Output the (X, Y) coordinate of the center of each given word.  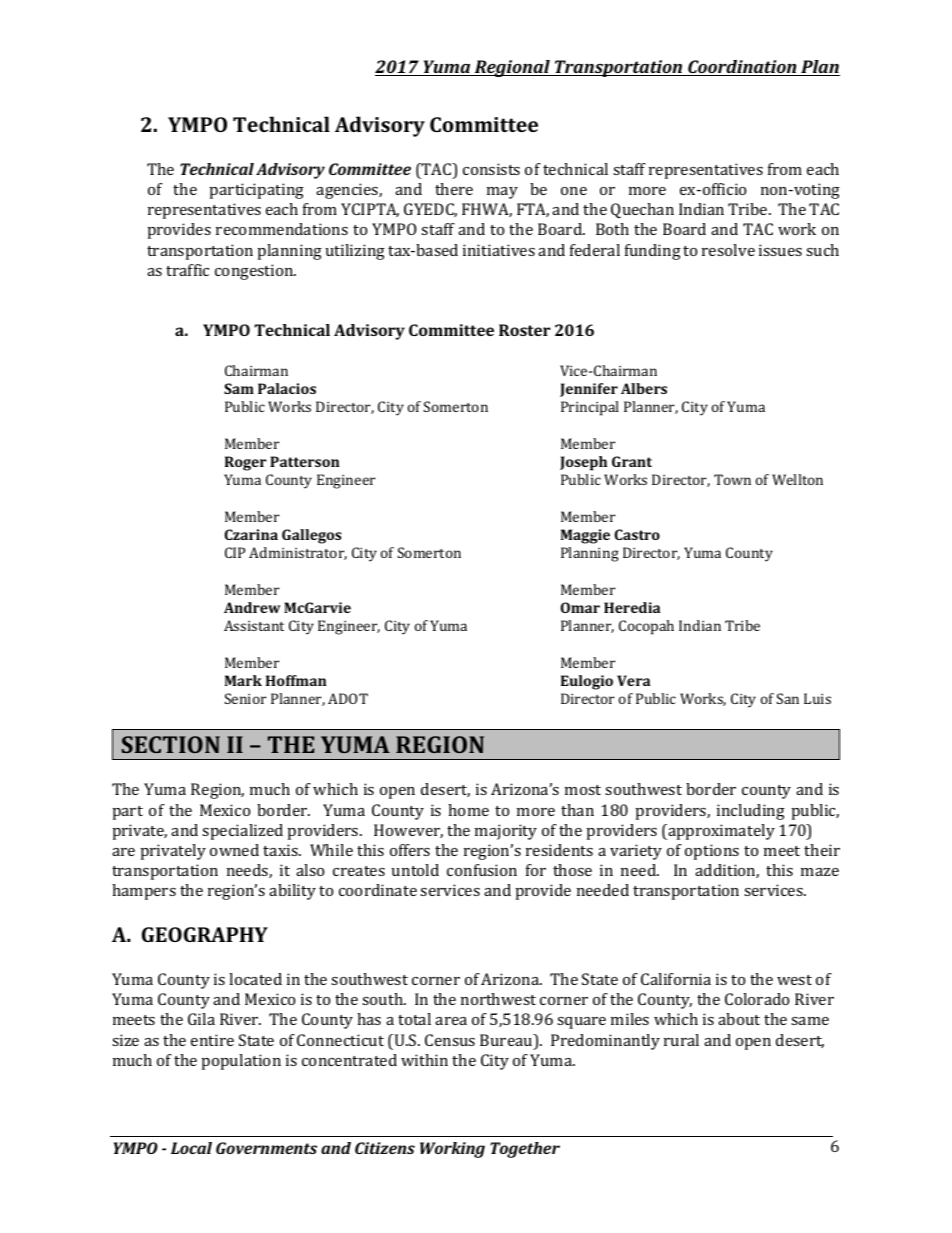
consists (491, 169)
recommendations (282, 229)
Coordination (742, 68)
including (751, 812)
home (468, 810)
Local (191, 1148)
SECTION (171, 744)
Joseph (583, 463)
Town (732, 479)
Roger (245, 463)
